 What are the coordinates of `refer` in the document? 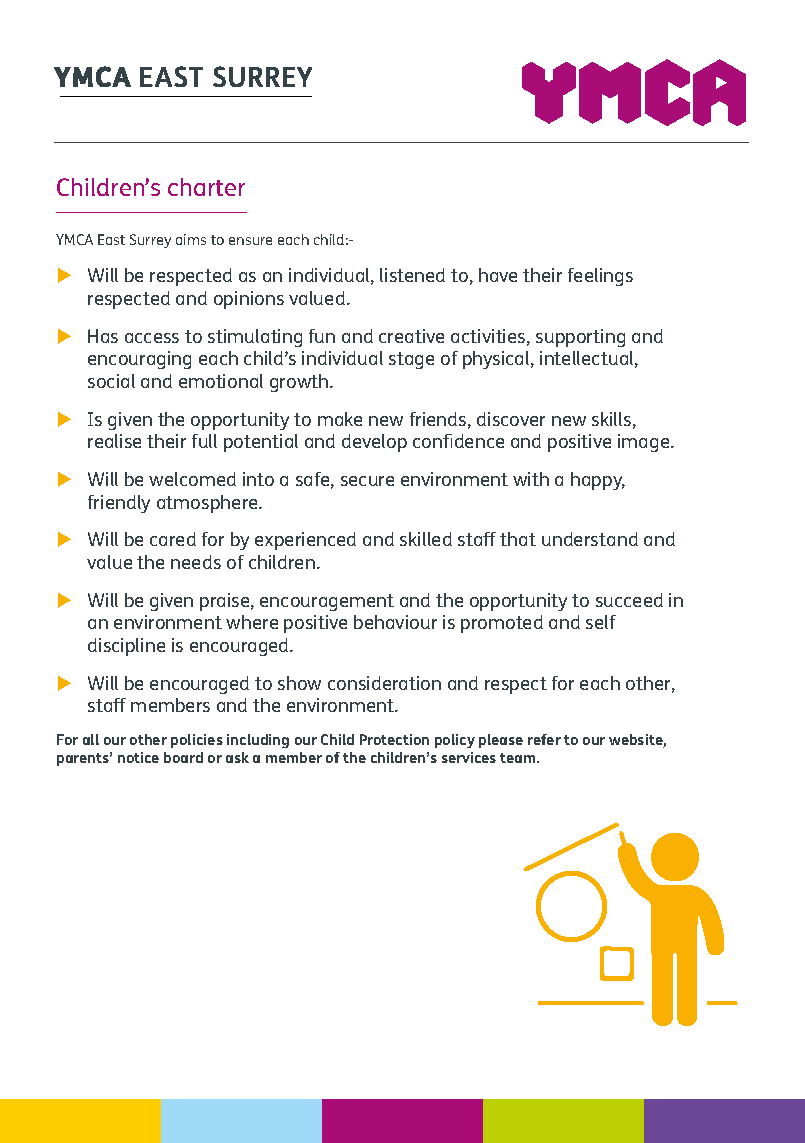 It's located at (544, 739).
